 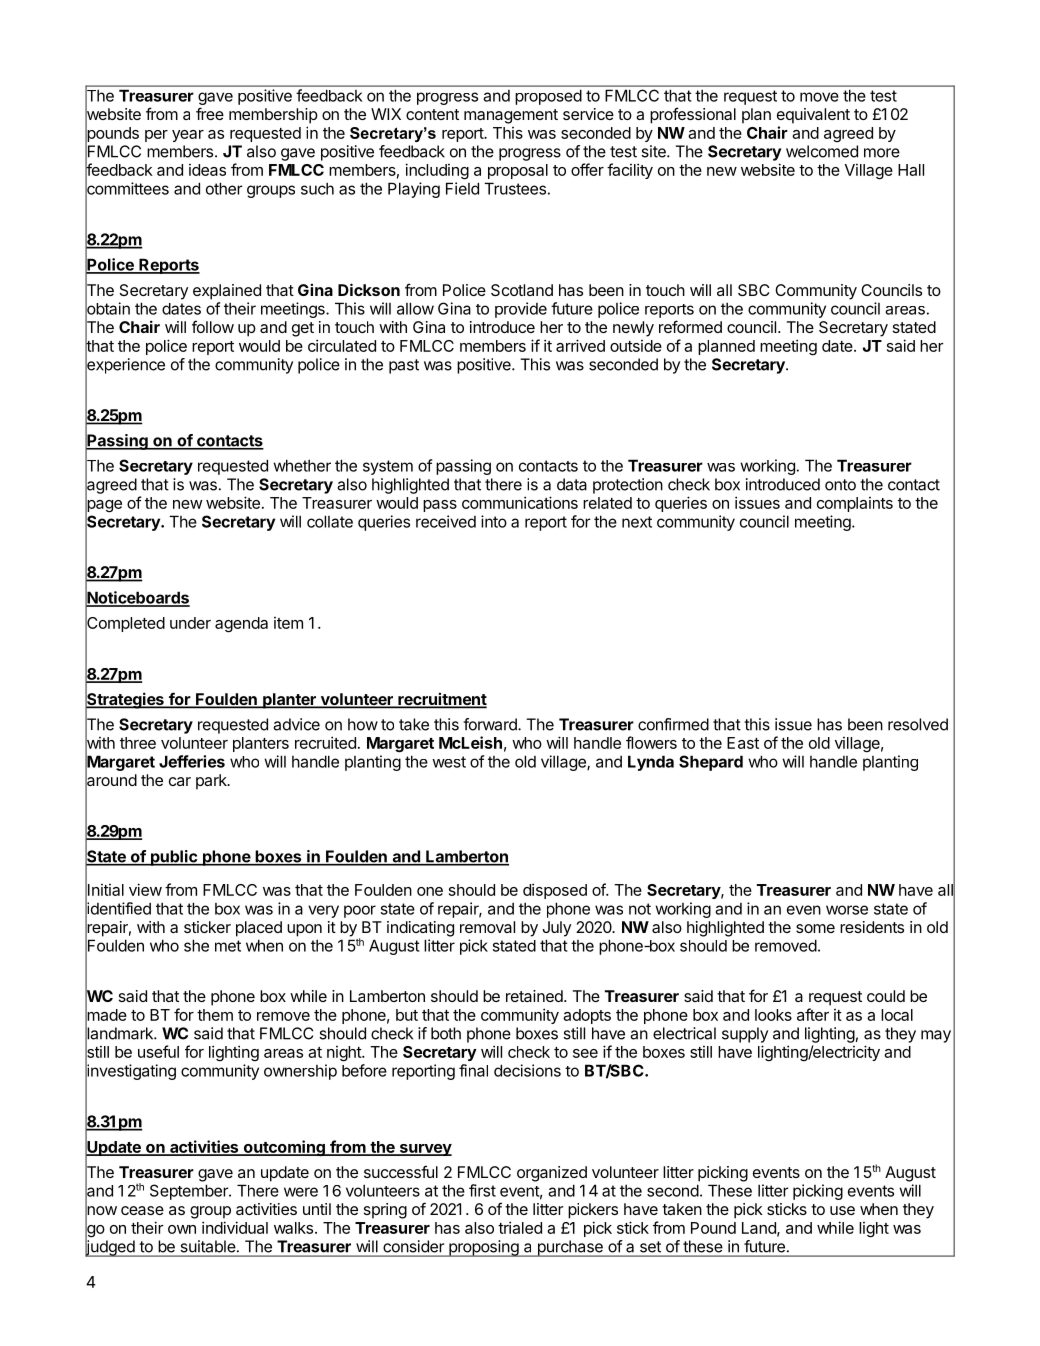 What do you see at coordinates (190, 623) in the document?
I see `under` at bounding box center [190, 623].
